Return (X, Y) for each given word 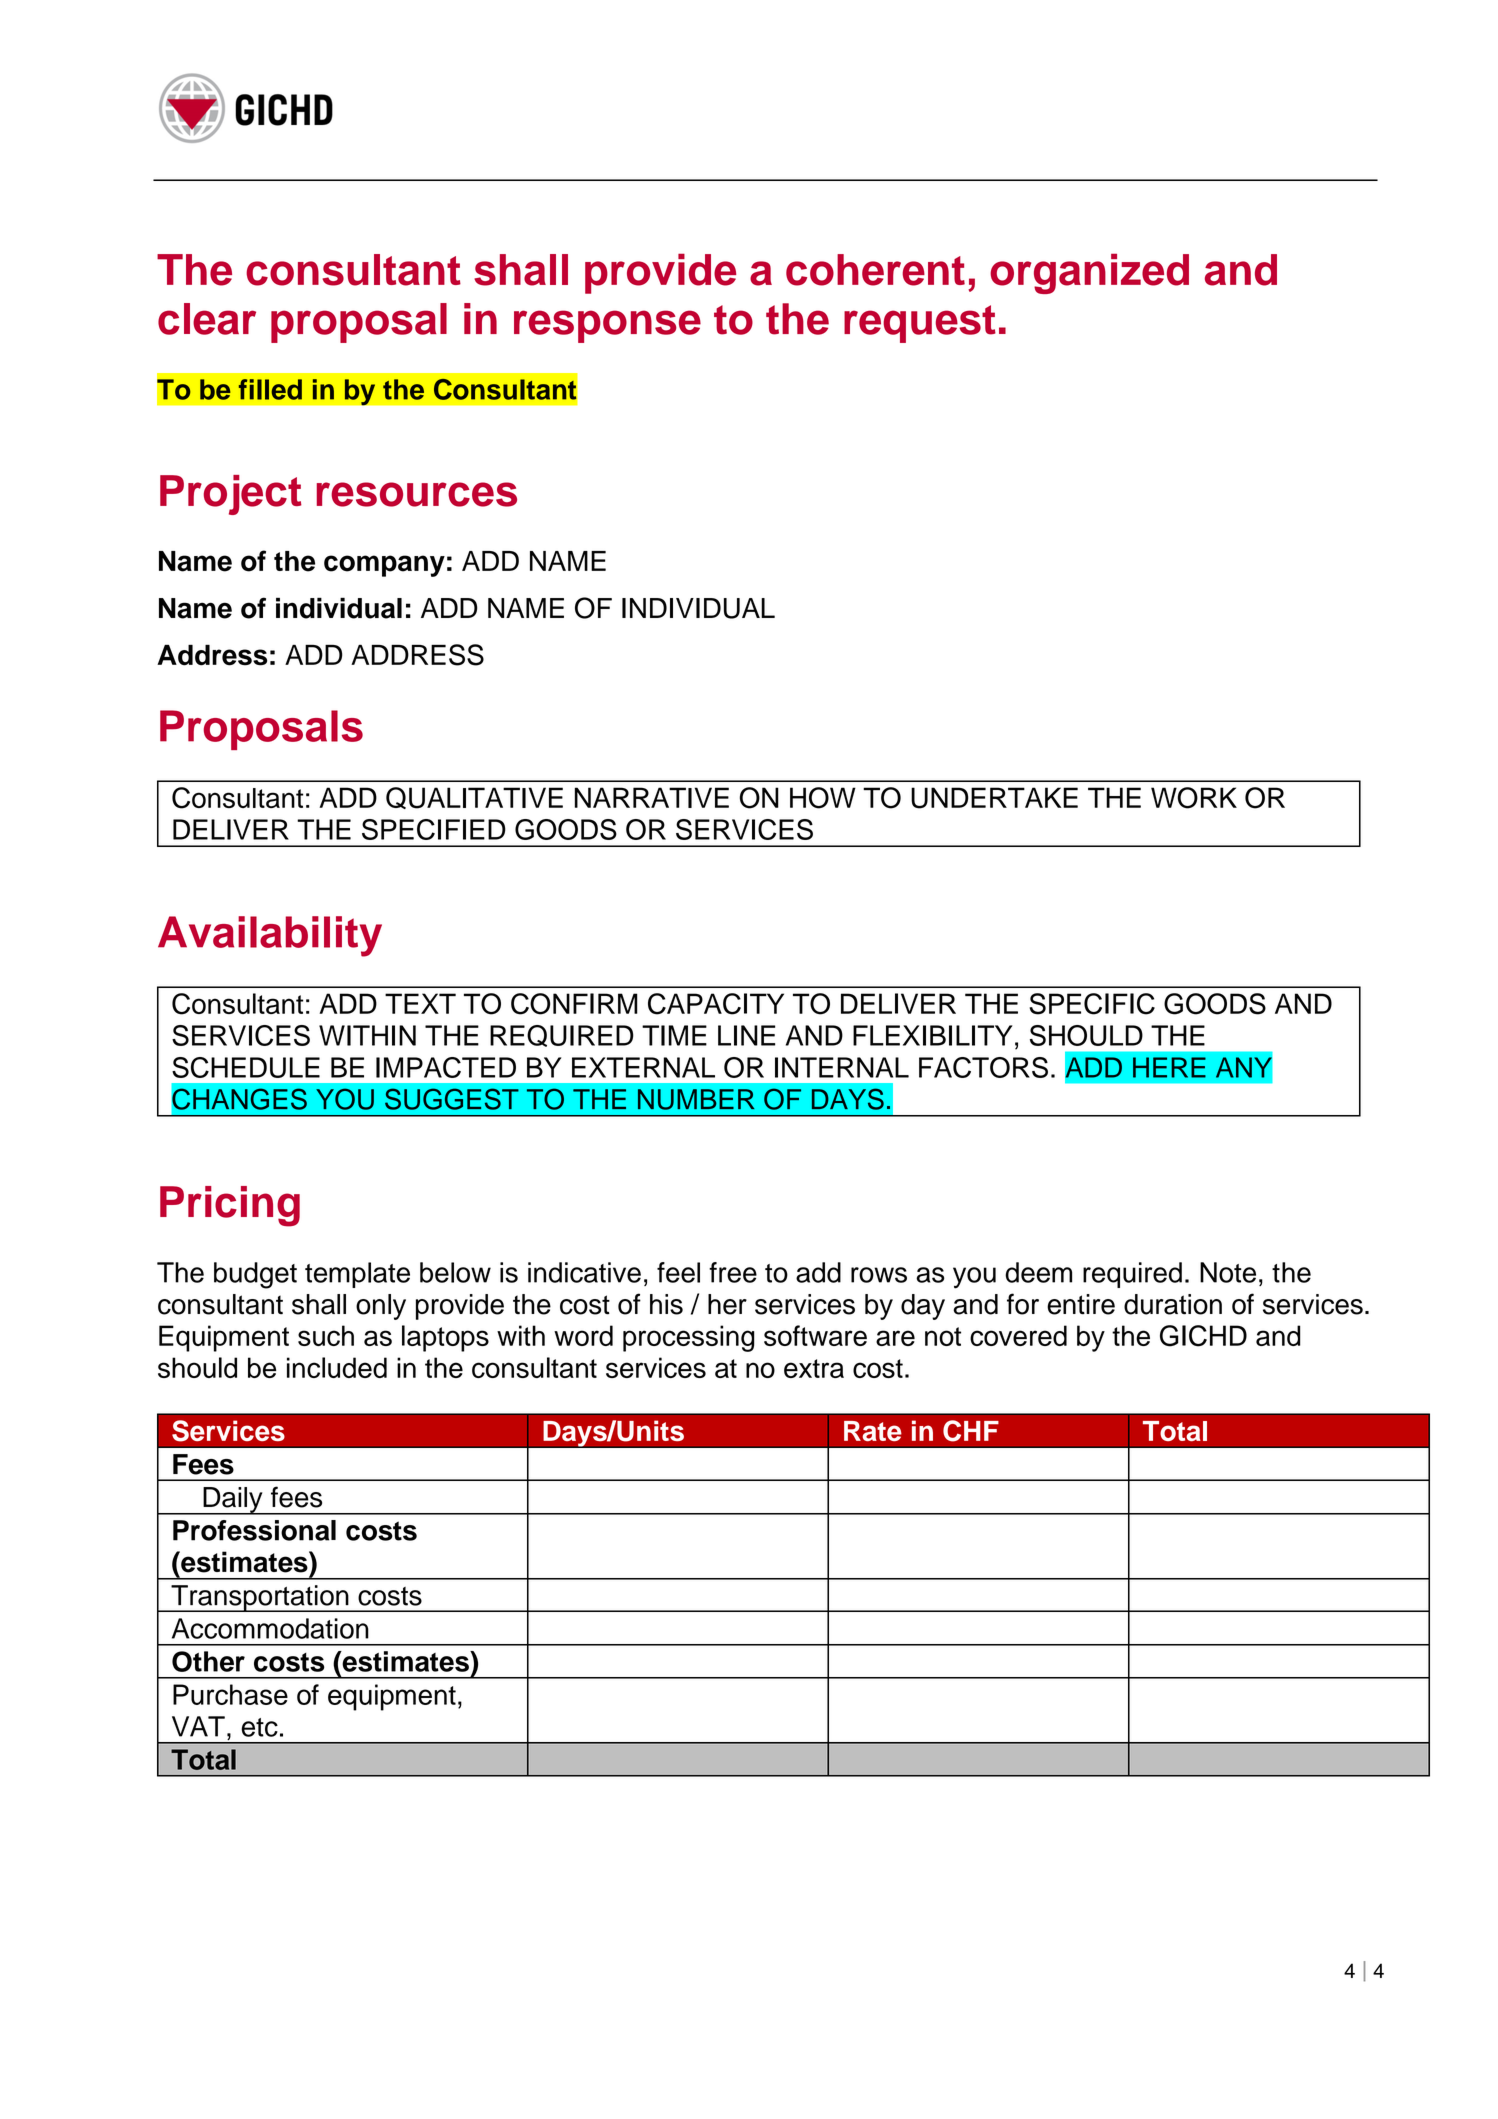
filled (270, 389)
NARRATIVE (652, 797)
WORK (1194, 798)
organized (1089, 274)
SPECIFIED (434, 829)
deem (1038, 1272)
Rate (873, 1431)
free (733, 1272)
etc (259, 1727)
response (607, 326)
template (357, 1275)
